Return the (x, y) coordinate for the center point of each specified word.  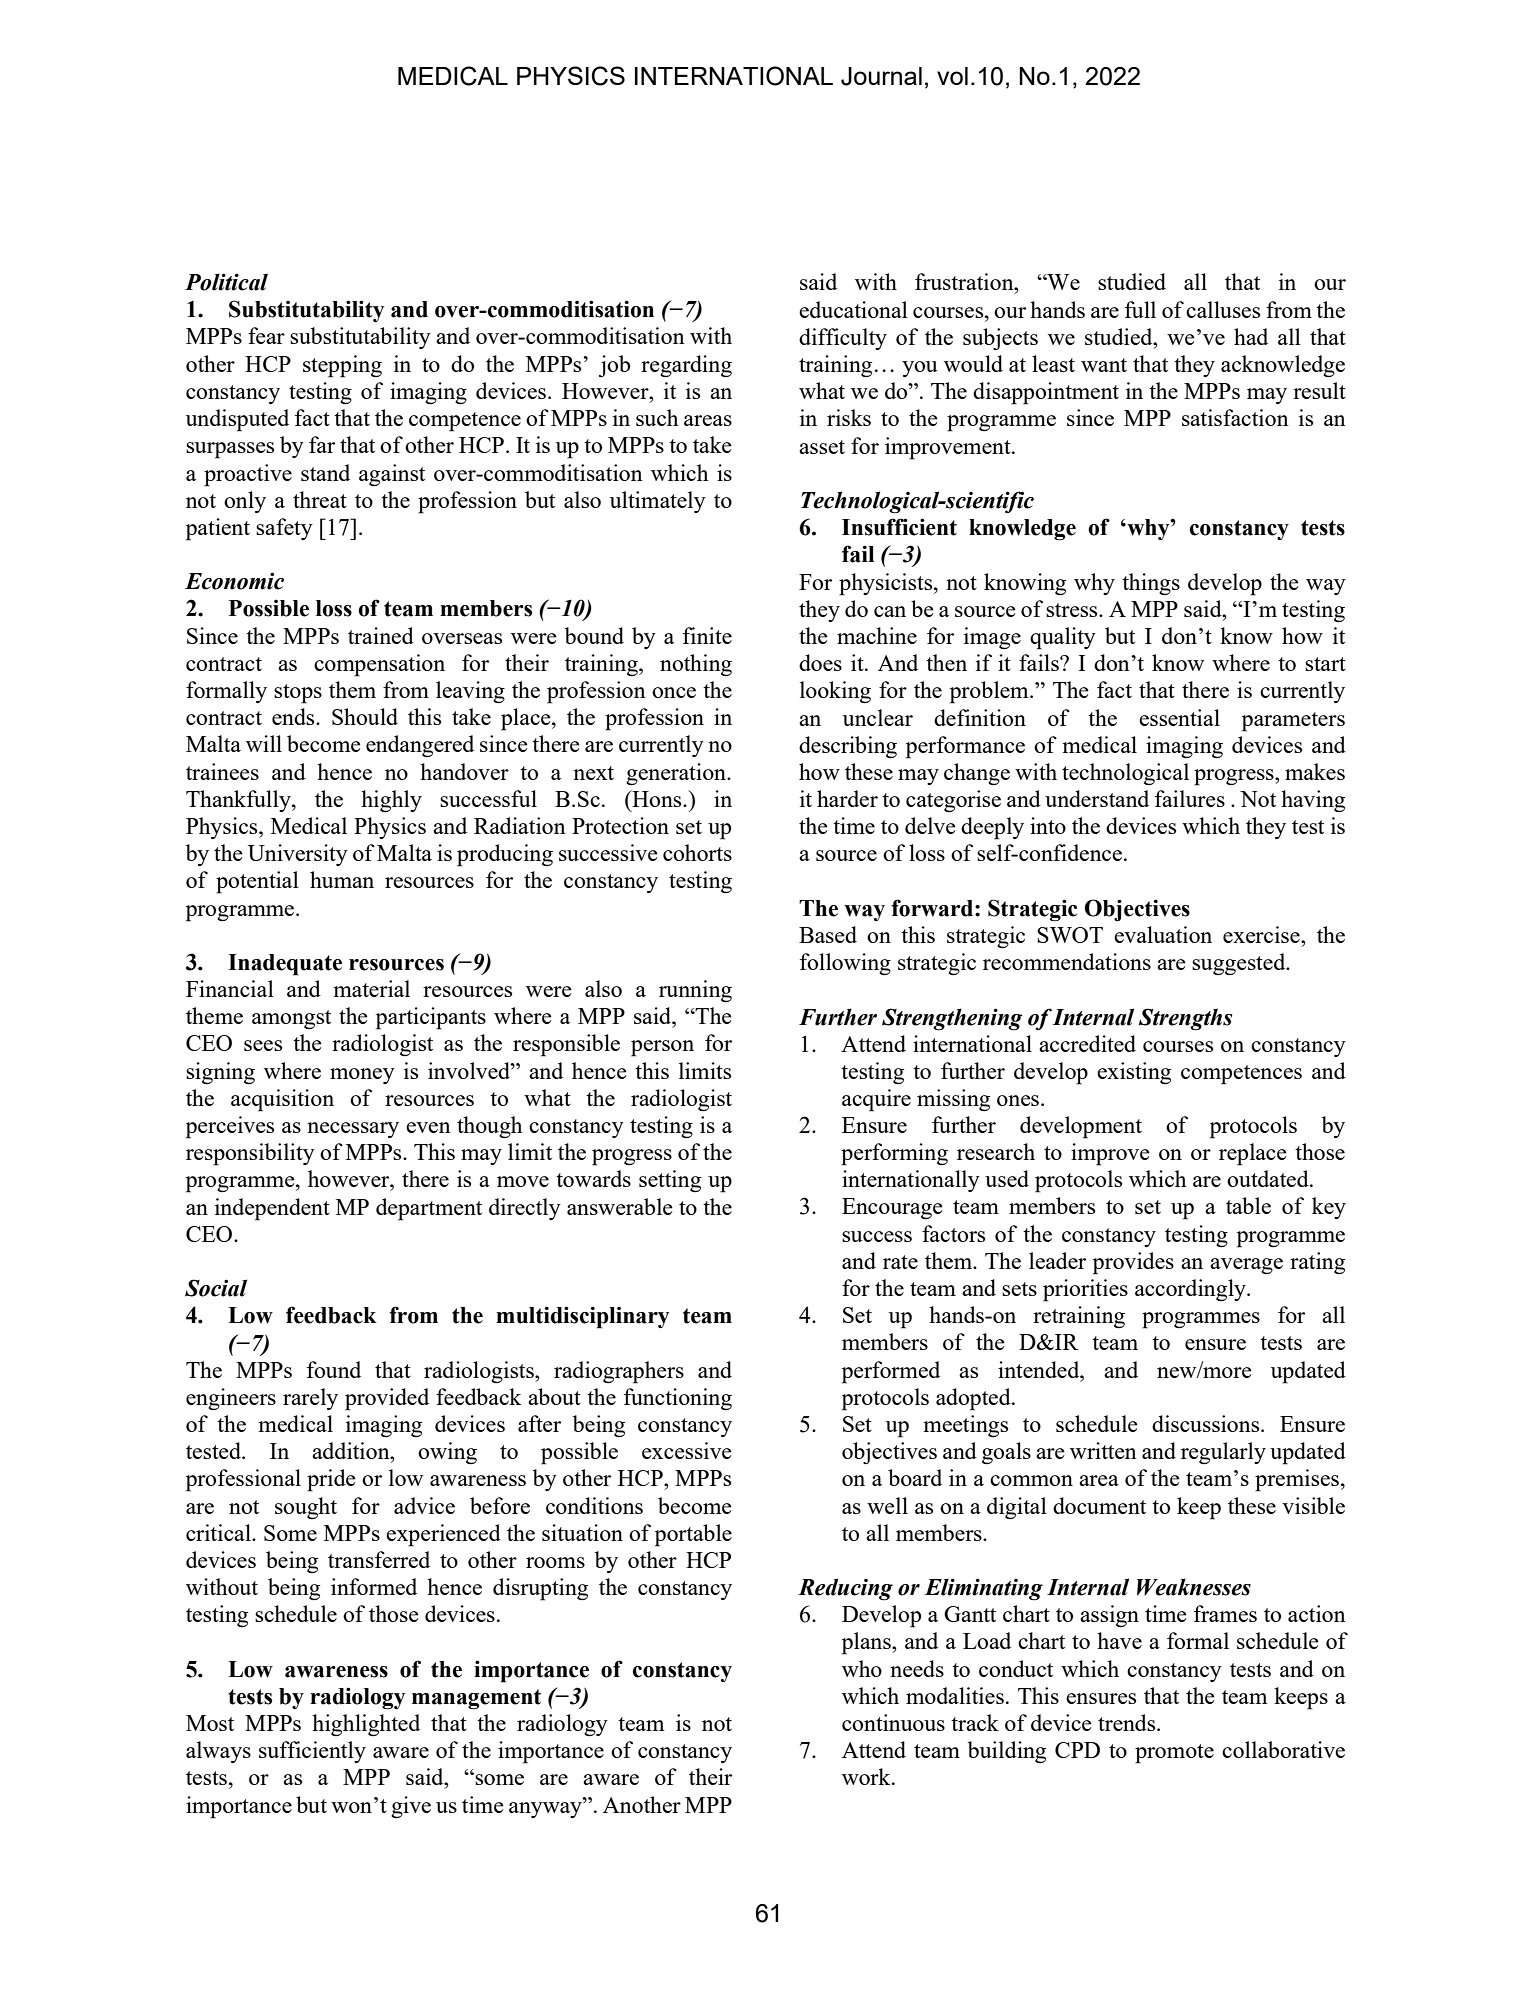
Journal (881, 76)
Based (828, 934)
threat (320, 499)
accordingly (1191, 1290)
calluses (1223, 309)
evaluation (1163, 934)
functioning (678, 1399)
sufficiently (312, 1752)
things (1151, 584)
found (334, 1369)
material (371, 988)
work (867, 1776)
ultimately (658, 502)
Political (226, 282)
